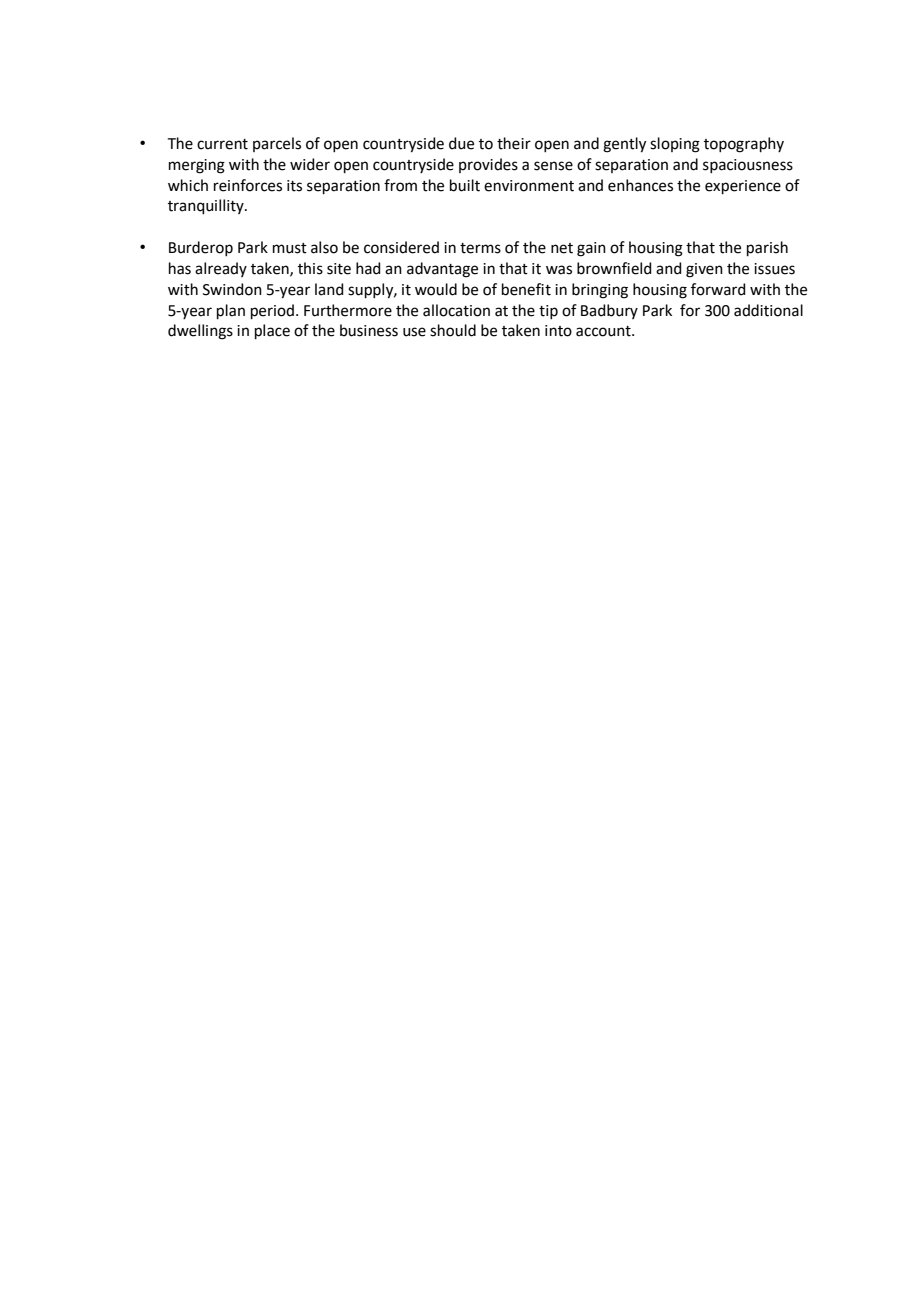 The height and width of the page is (1308, 924). What do you see at coordinates (604, 331) in the page?
I see `account` at bounding box center [604, 331].
